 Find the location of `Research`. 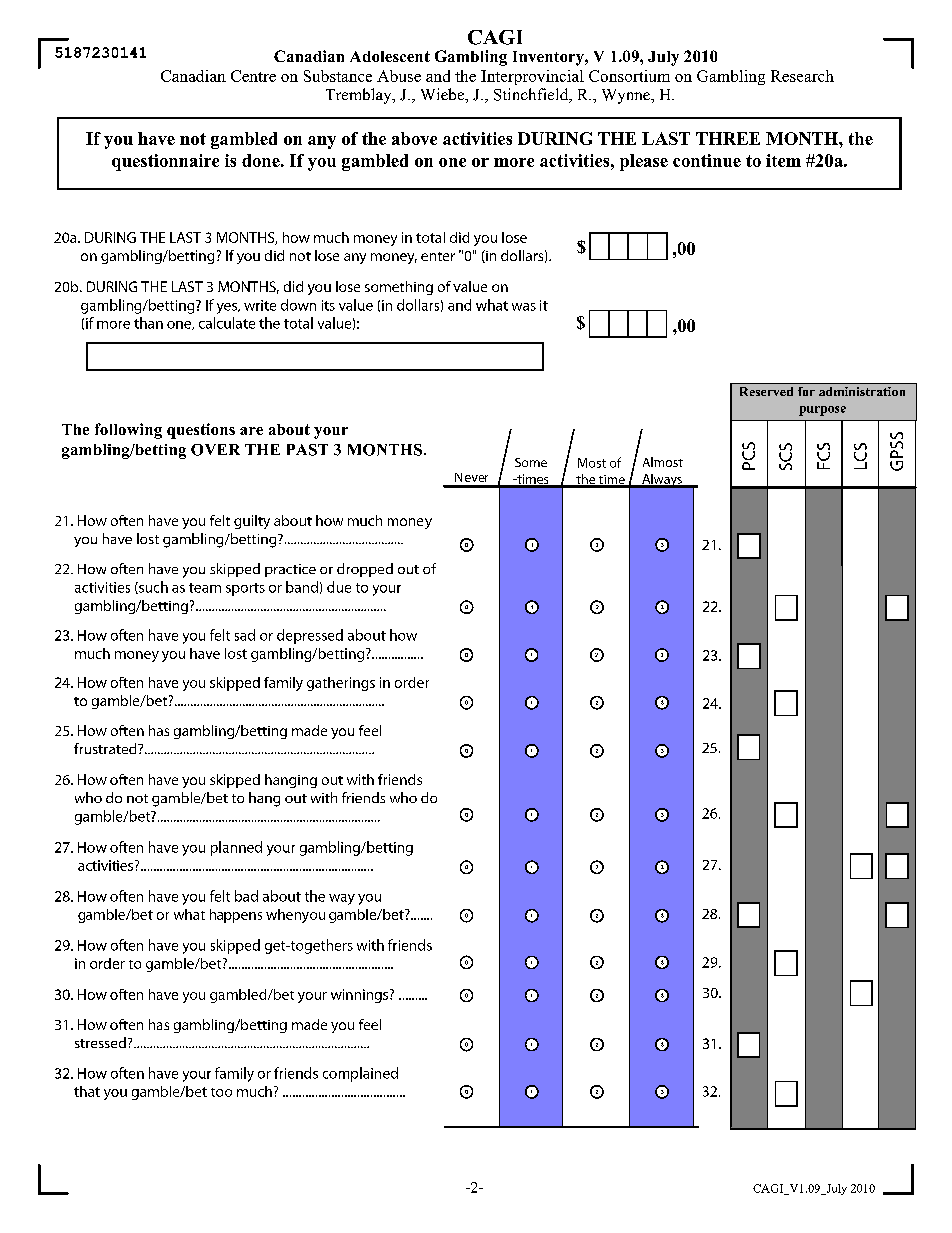

Research is located at coordinates (802, 76).
